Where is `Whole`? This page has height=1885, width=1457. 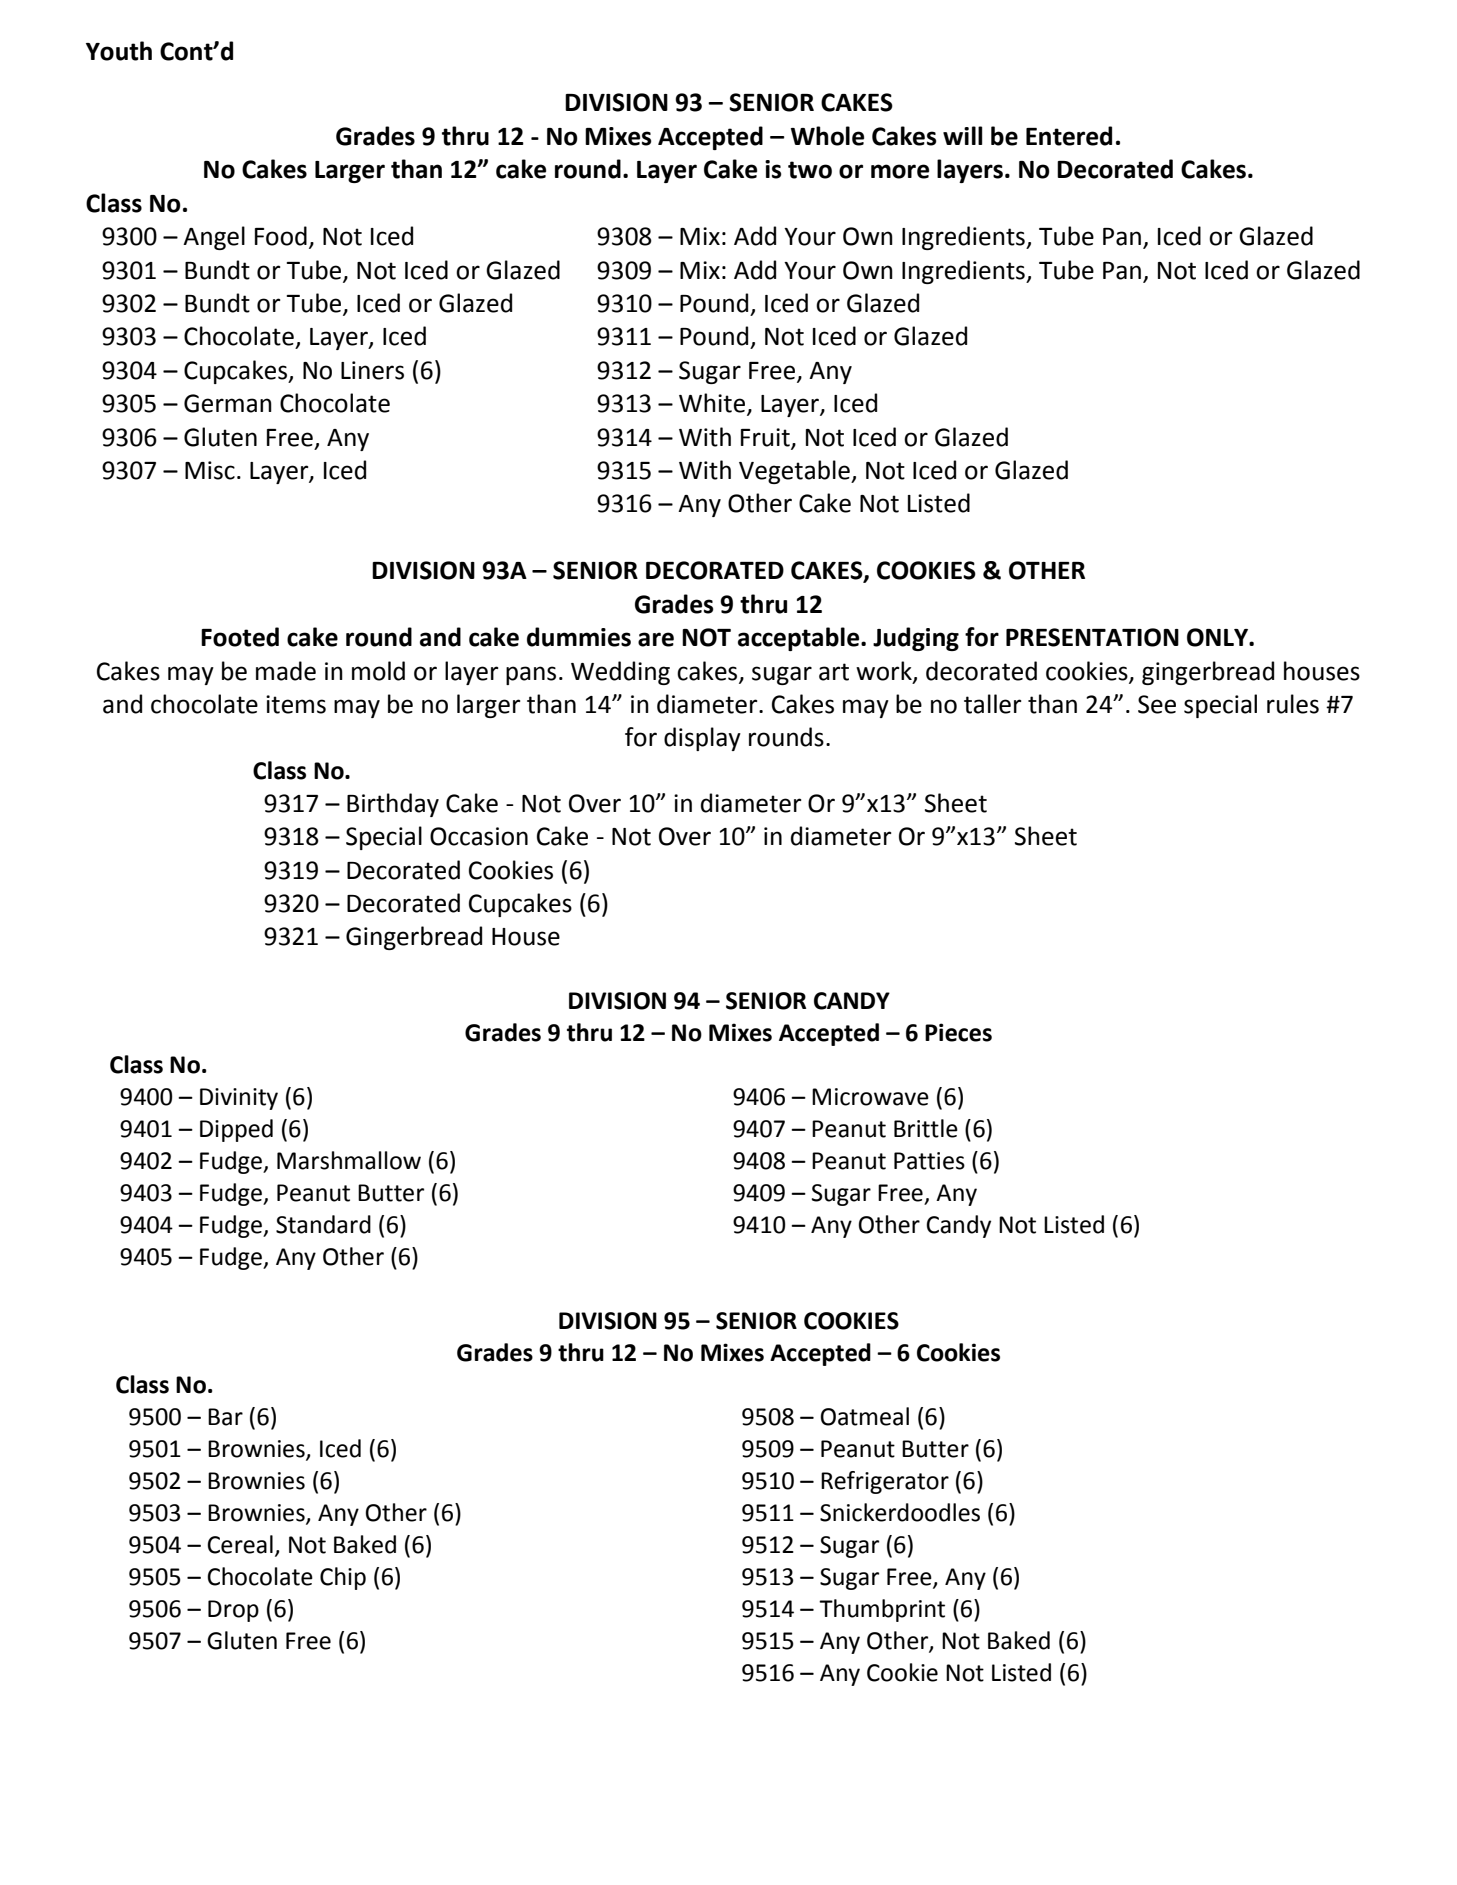 Whole is located at coordinates (827, 136).
